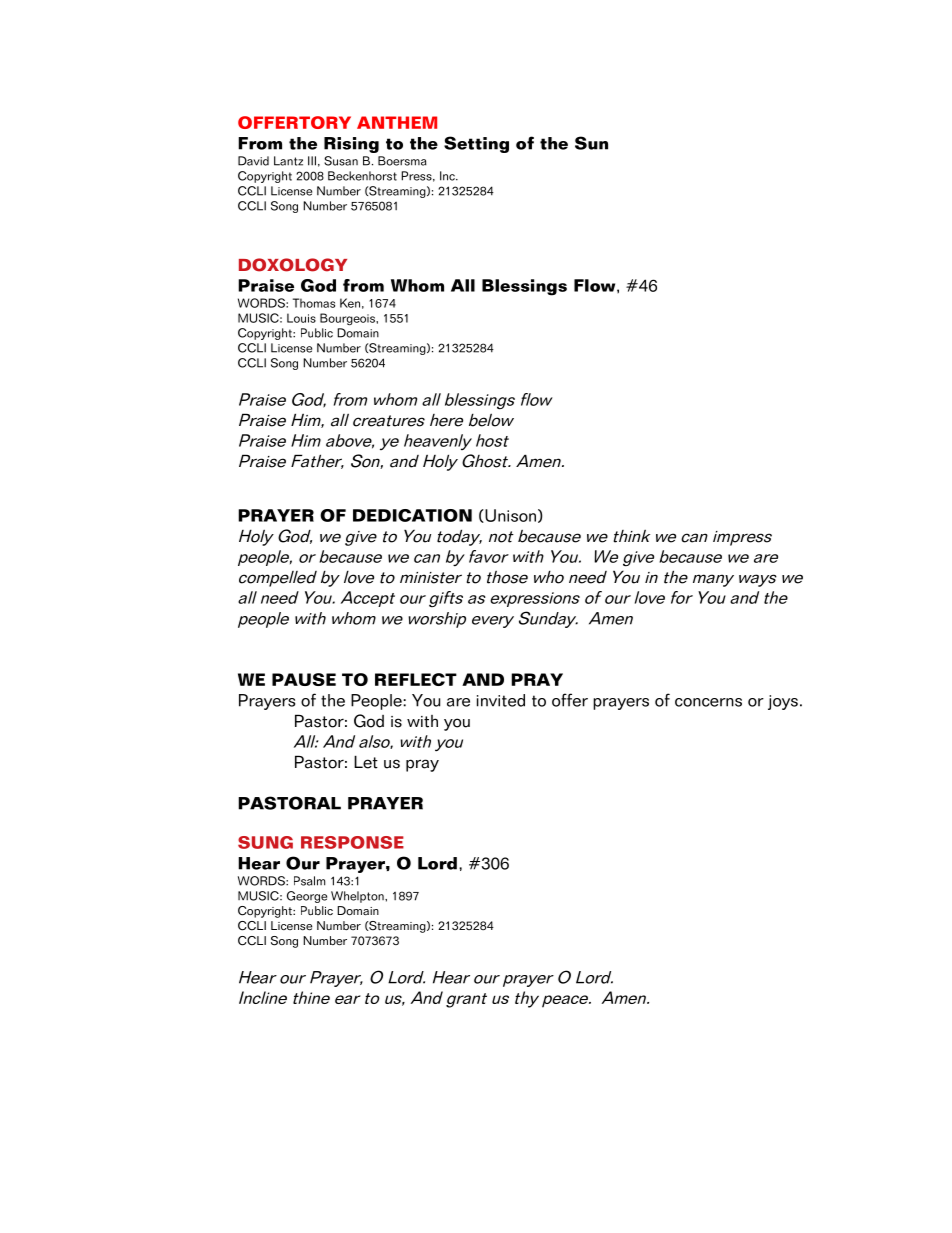  I want to click on Psalm, so click(309, 881).
